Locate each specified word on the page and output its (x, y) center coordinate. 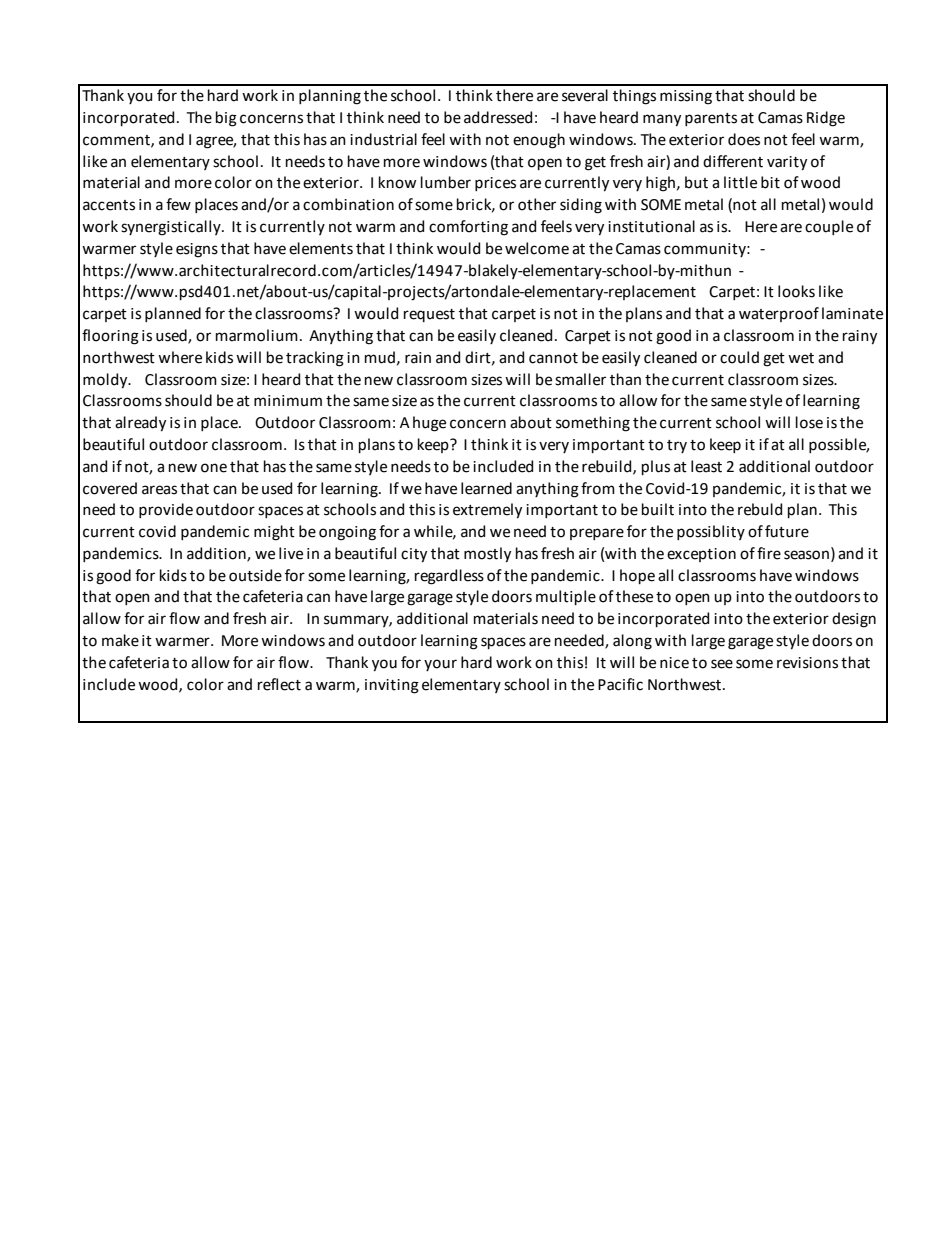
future (787, 531)
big (226, 119)
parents (711, 119)
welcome (537, 248)
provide (166, 510)
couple (829, 227)
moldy (106, 381)
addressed (498, 117)
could (739, 357)
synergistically (172, 228)
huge (429, 424)
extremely (487, 511)
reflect (279, 684)
